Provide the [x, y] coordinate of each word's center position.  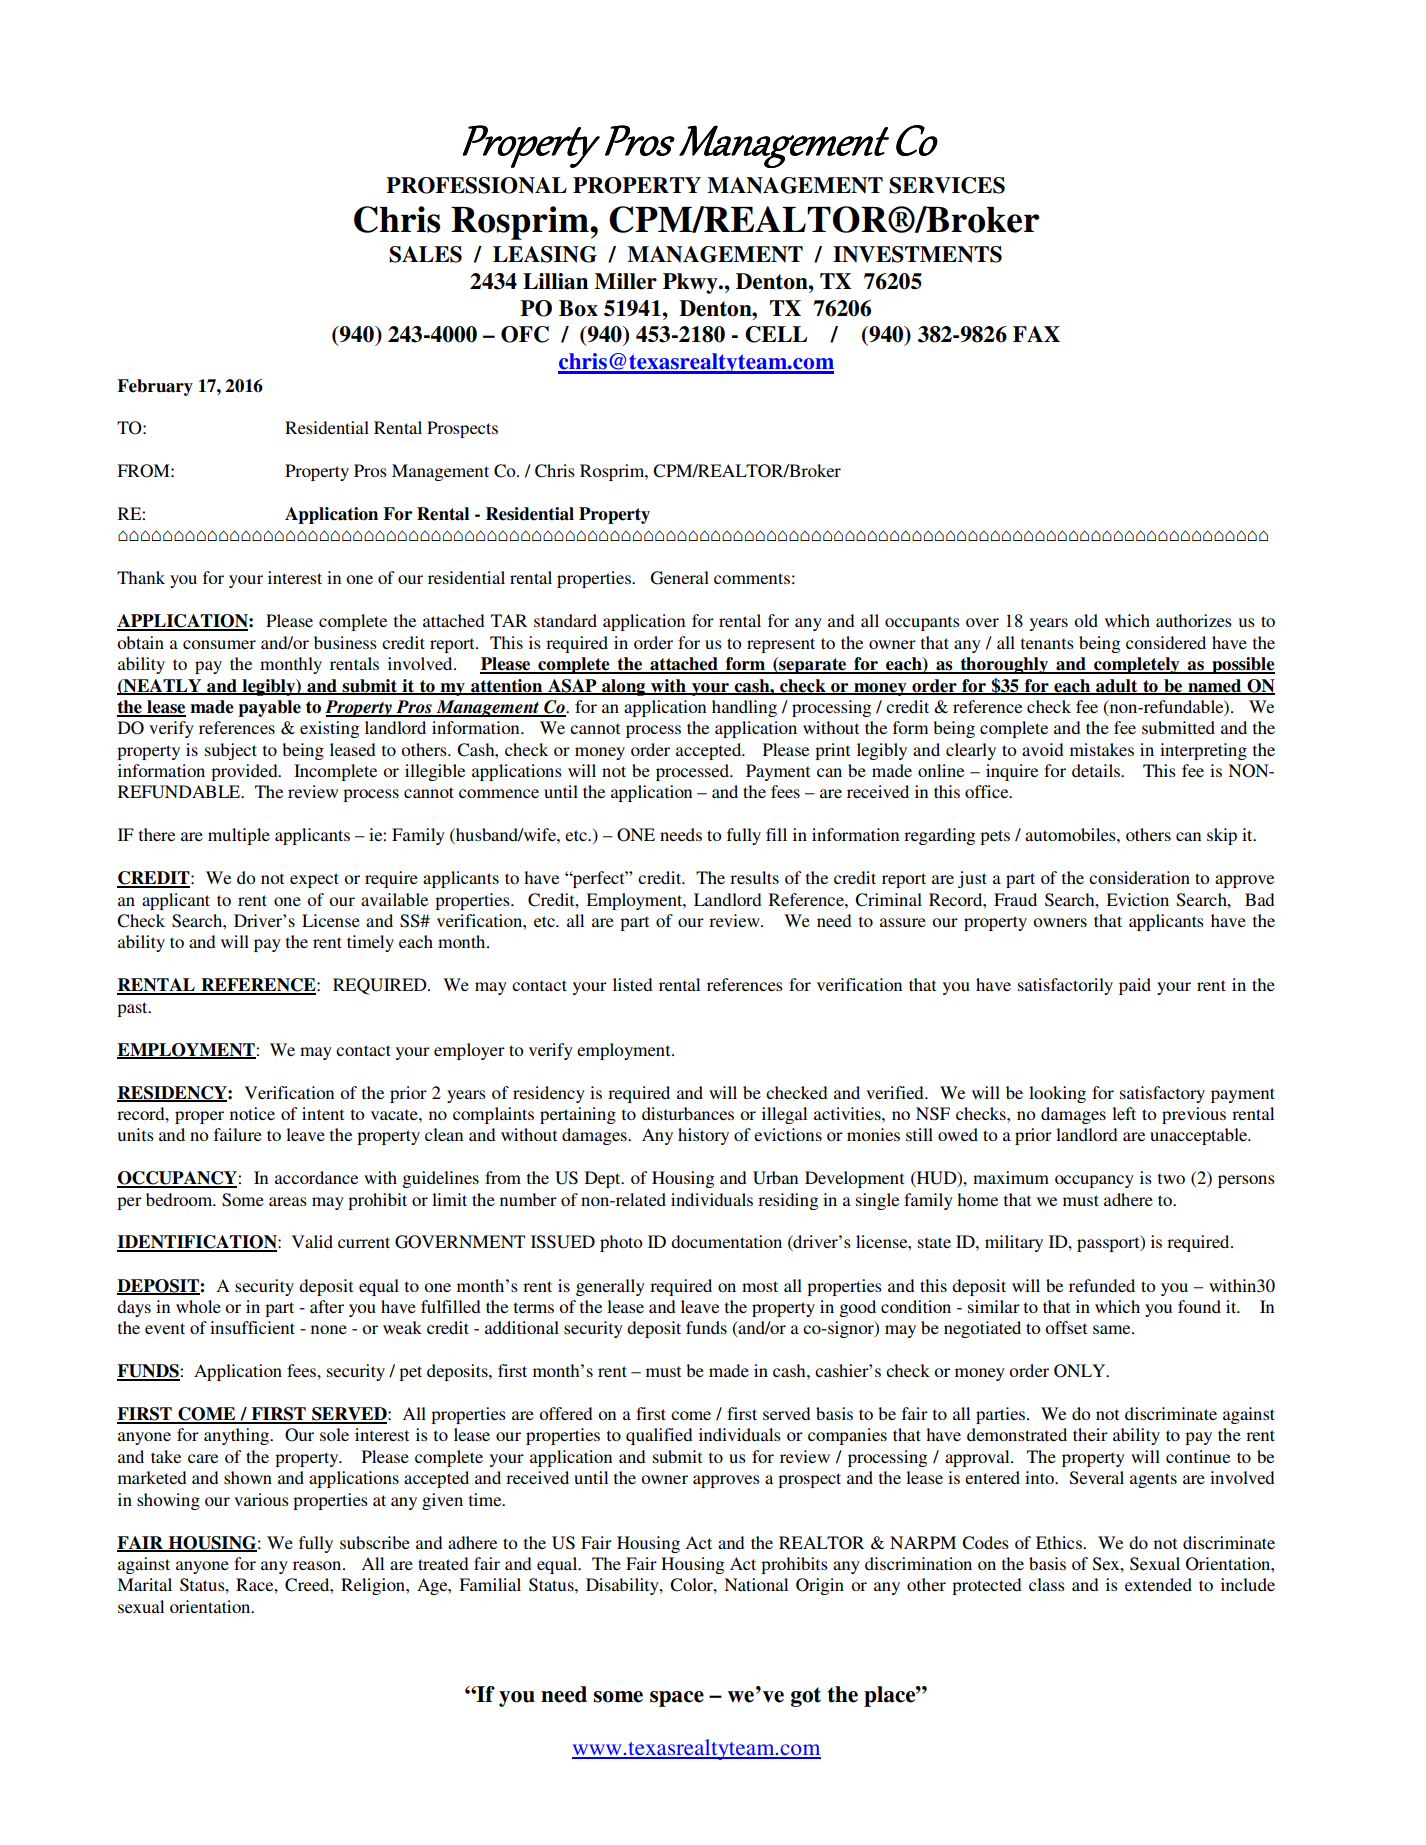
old [1086, 620]
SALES [425, 254]
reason [318, 1565]
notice [252, 1113]
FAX [1036, 334]
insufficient [252, 1327]
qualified [659, 1436]
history [703, 1136]
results [754, 877]
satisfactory [1162, 1094]
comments [752, 578]
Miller [625, 281]
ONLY [1081, 1371]
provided [245, 772]
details [1097, 770]
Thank [141, 577]
